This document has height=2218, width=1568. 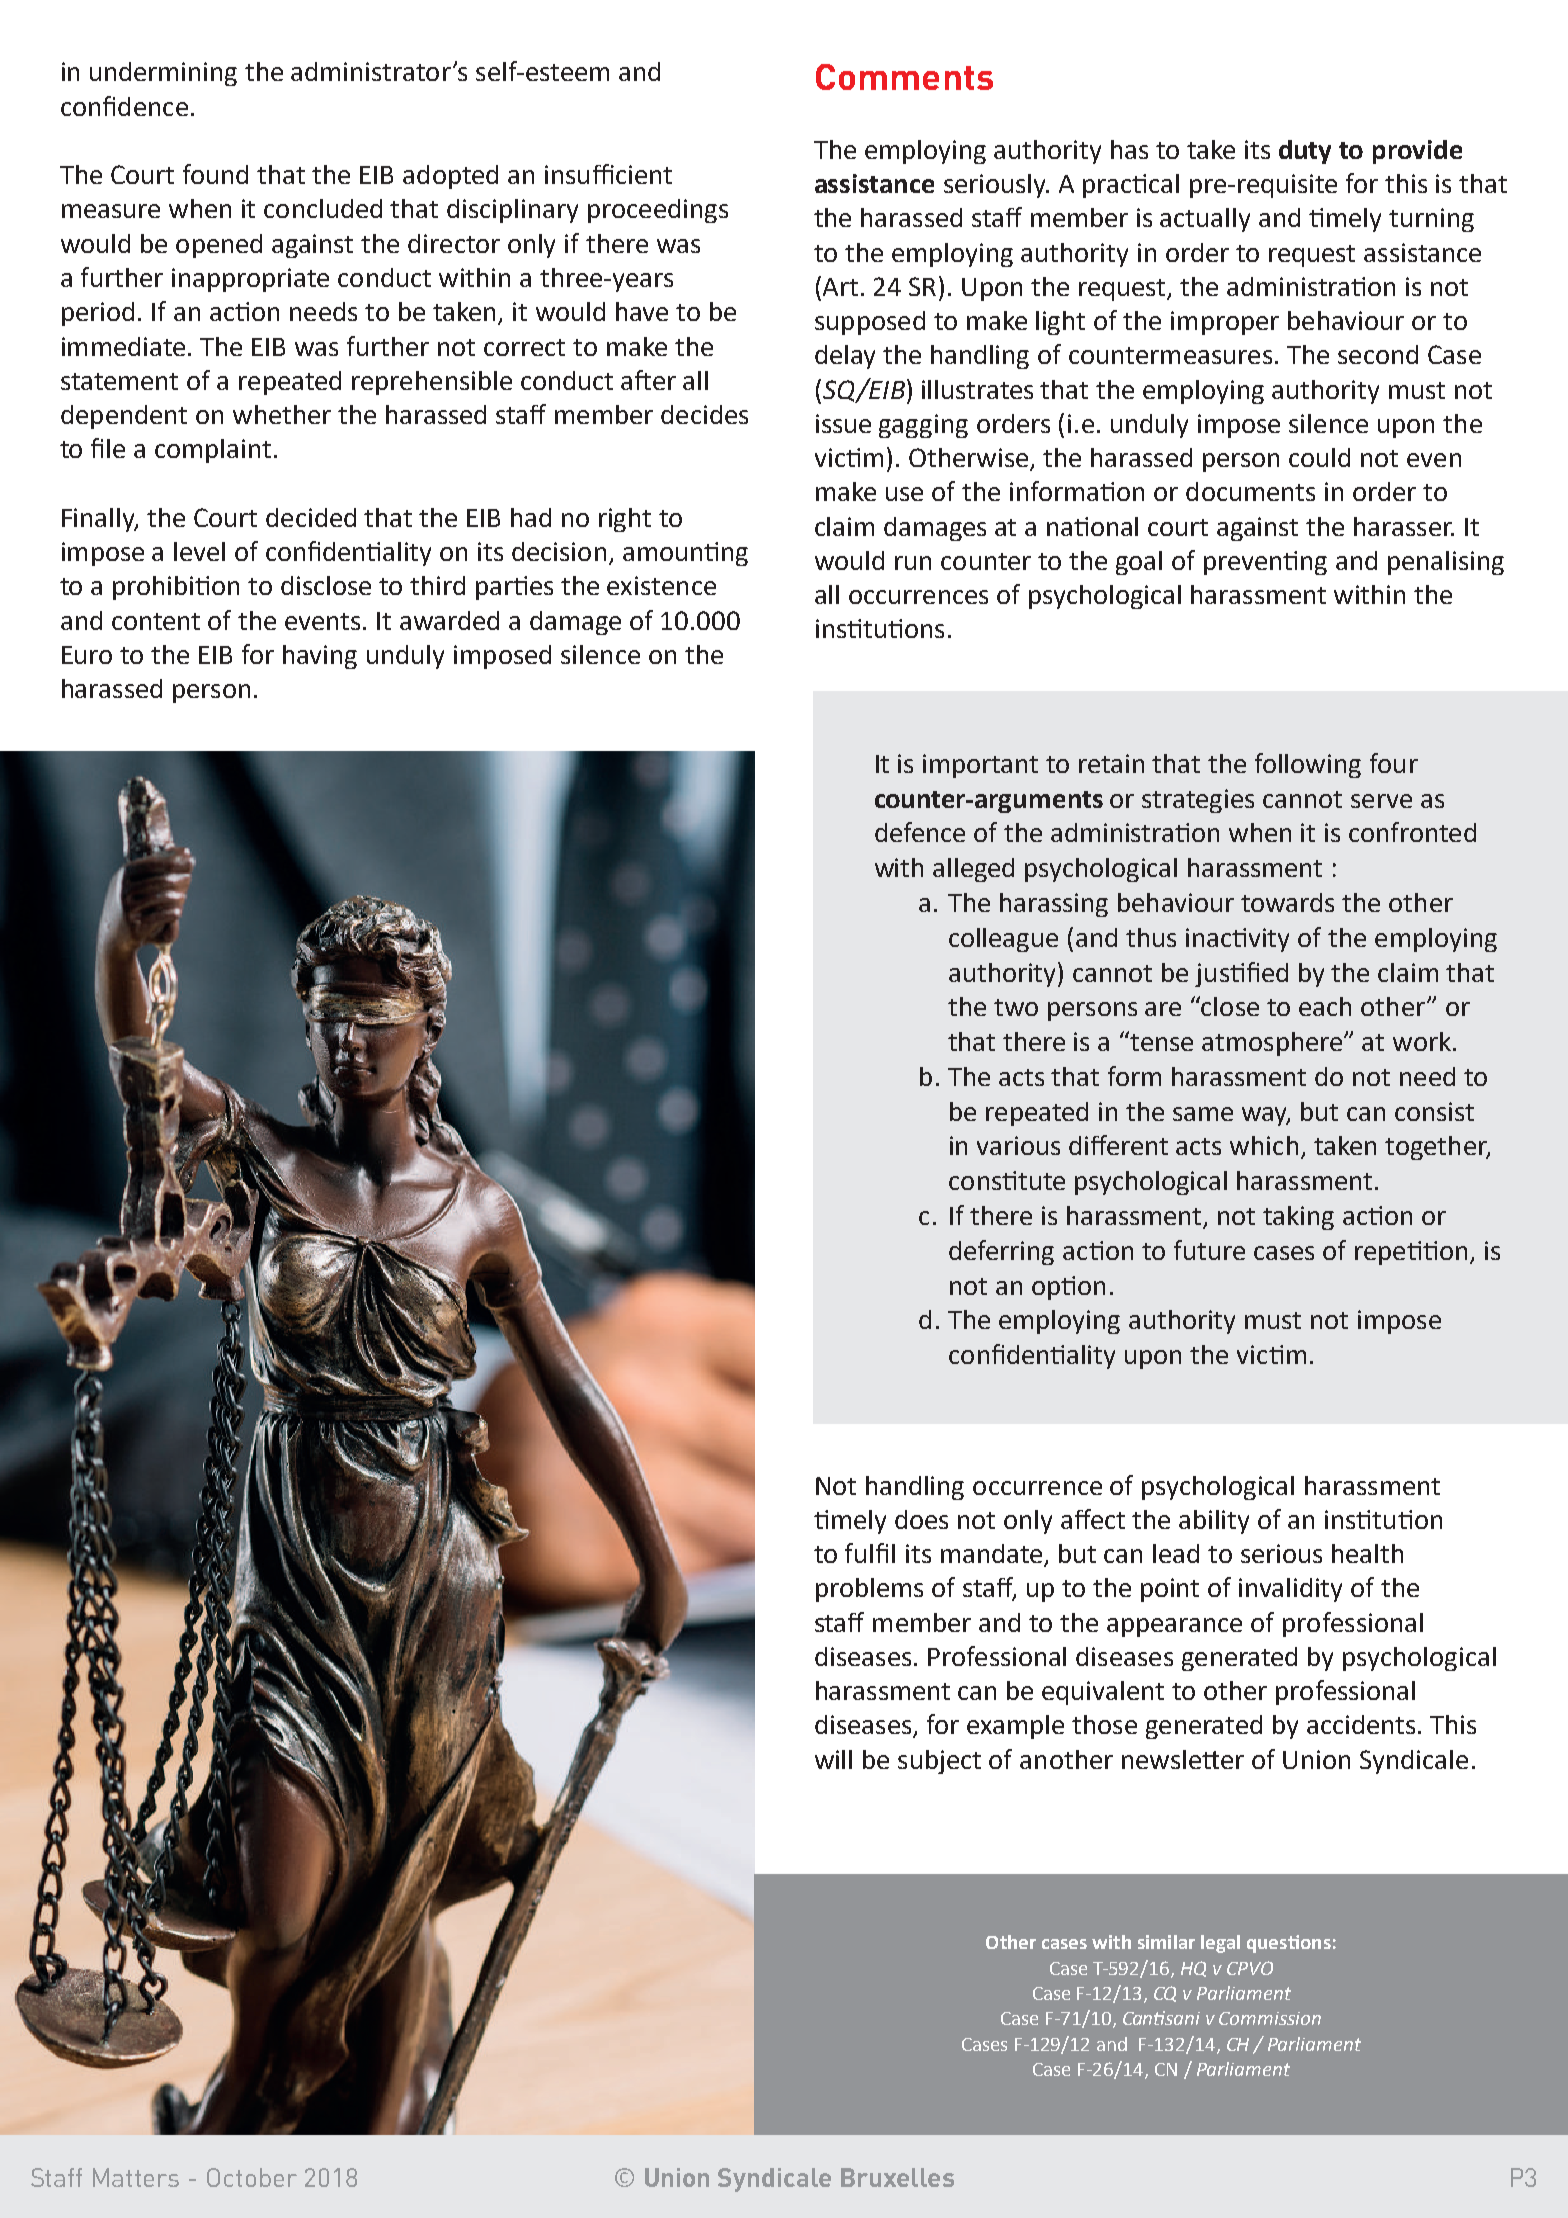 What do you see at coordinates (1361, 1724) in the document?
I see `accidents` at bounding box center [1361, 1724].
